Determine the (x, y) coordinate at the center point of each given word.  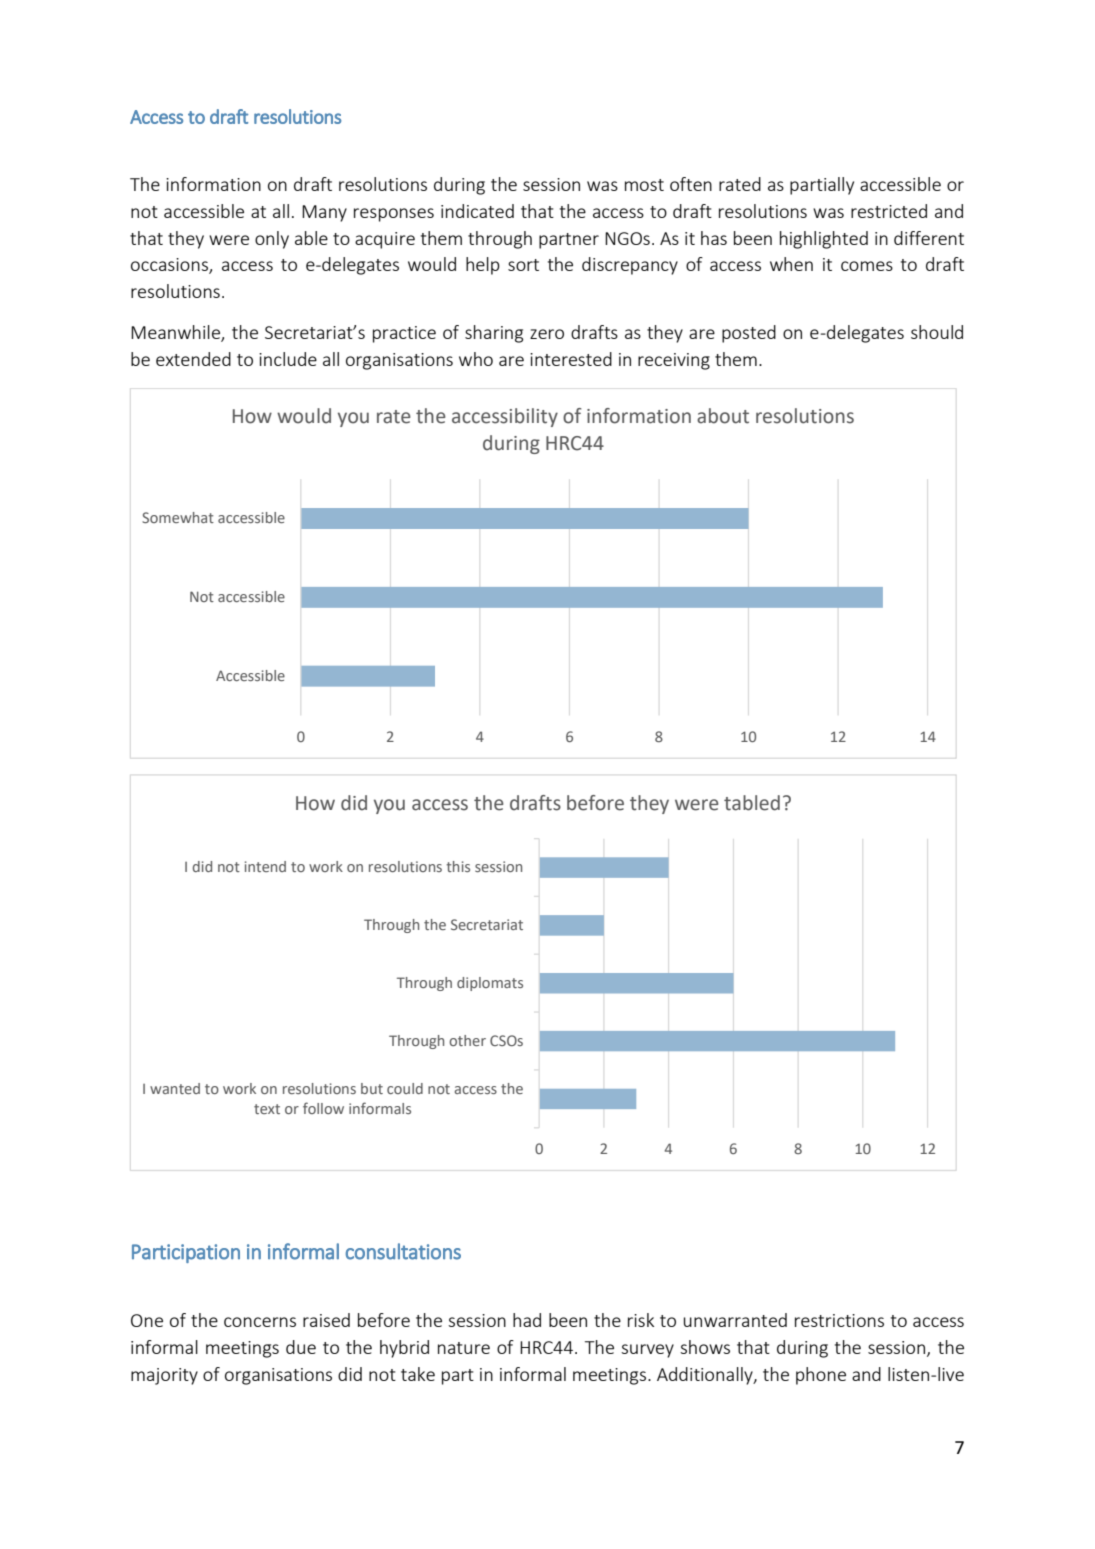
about (723, 416)
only (272, 240)
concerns (260, 1322)
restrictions (839, 1320)
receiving (674, 361)
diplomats (490, 984)
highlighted (824, 240)
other (467, 1040)
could (405, 1088)
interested (571, 359)
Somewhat (178, 517)
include (288, 359)
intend (265, 866)
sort (523, 265)
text (267, 1109)
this (458, 866)
